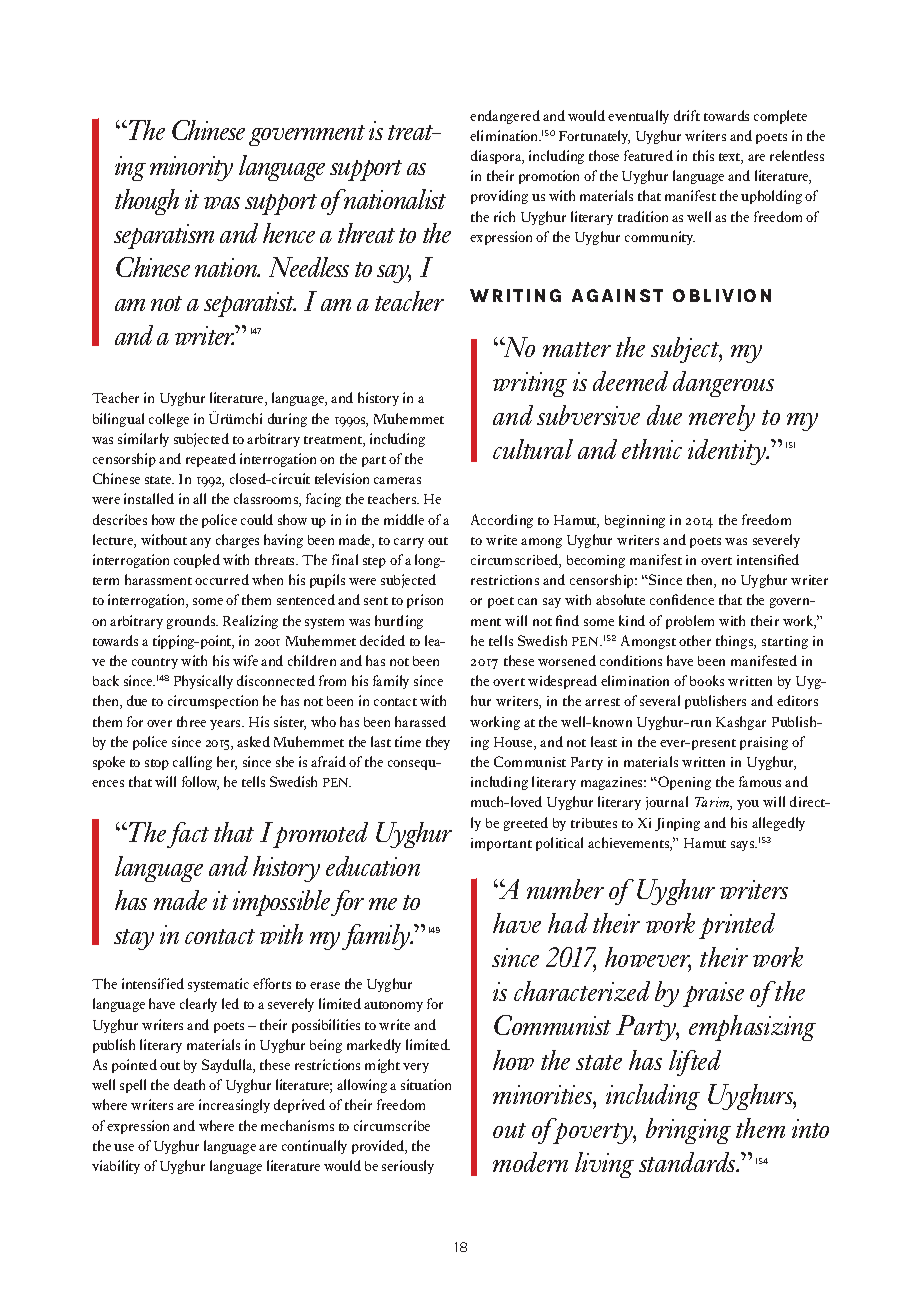  Describe the element at coordinates (200, 783) in the document. I see `follow` at that location.
